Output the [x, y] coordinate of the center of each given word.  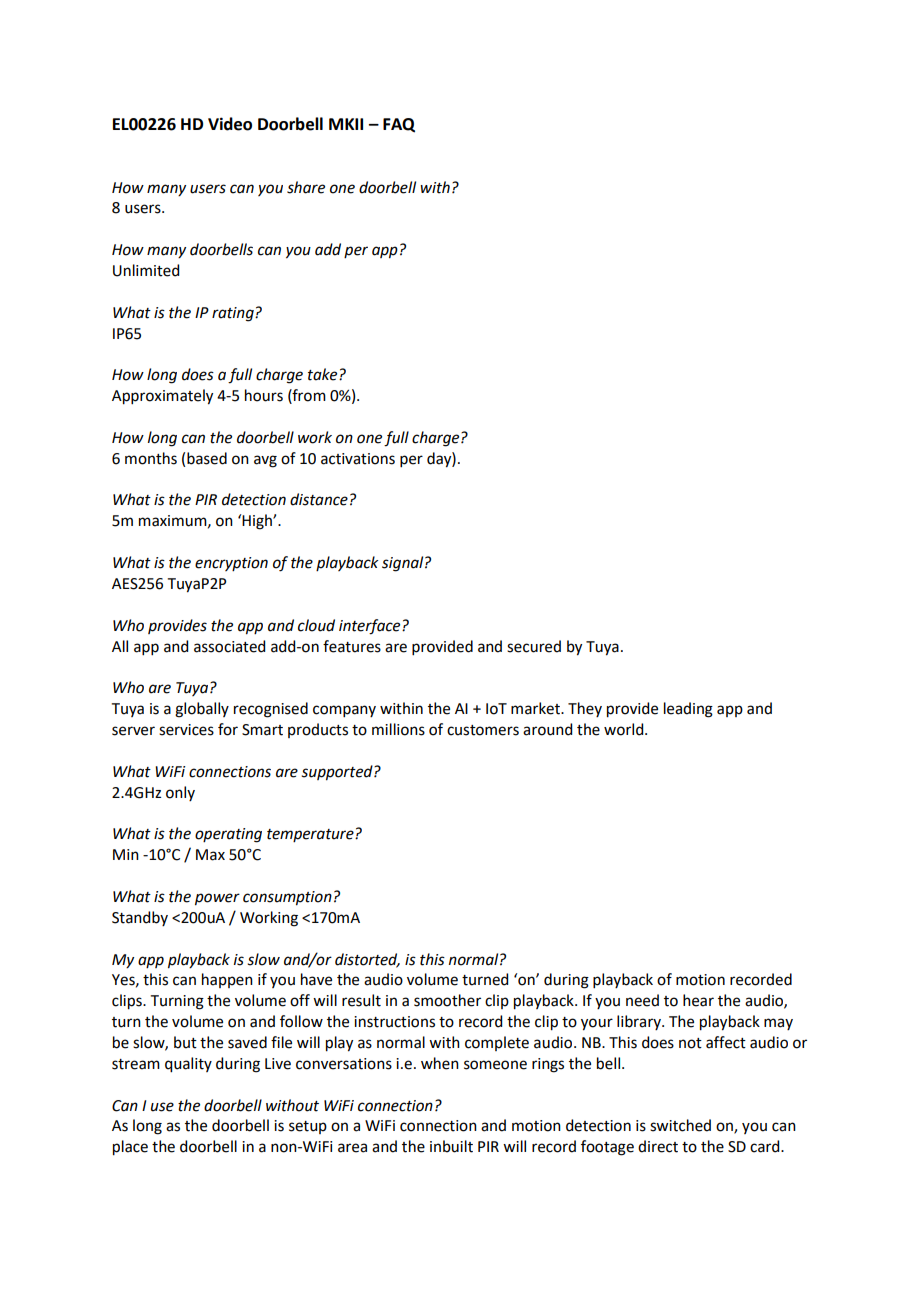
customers [483, 730]
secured [534, 646]
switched [680, 1125]
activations [358, 459]
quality [188, 1065]
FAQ [399, 125]
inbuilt [451, 1146]
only [180, 793]
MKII [346, 124]
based [207, 458]
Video [230, 124]
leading [688, 710]
